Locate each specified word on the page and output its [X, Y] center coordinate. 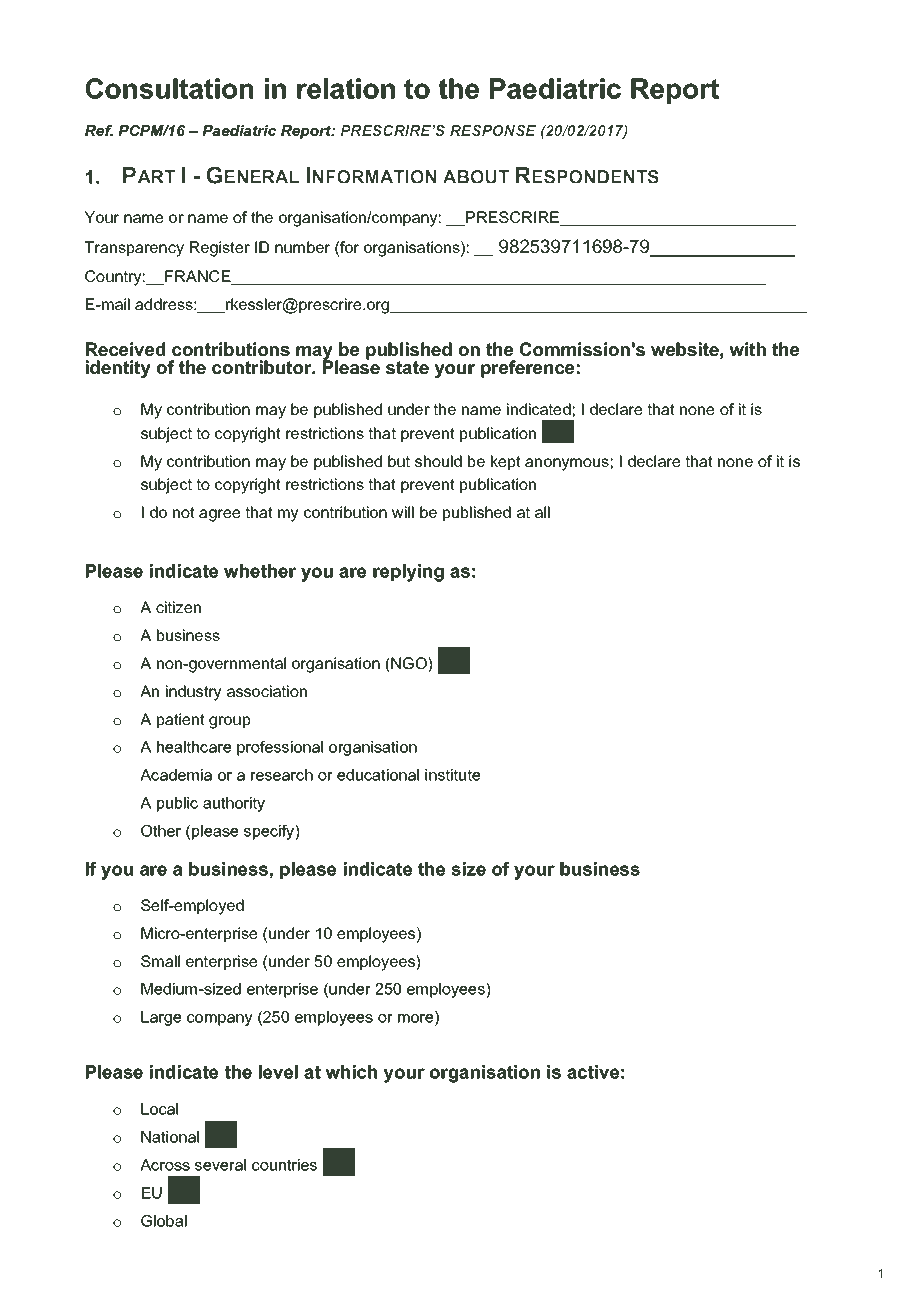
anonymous [567, 464]
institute [452, 775]
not [184, 512]
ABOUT [476, 177]
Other [161, 831]
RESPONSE [493, 130]
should [438, 461]
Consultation [169, 88]
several [220, 1165]
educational [378, 775]
